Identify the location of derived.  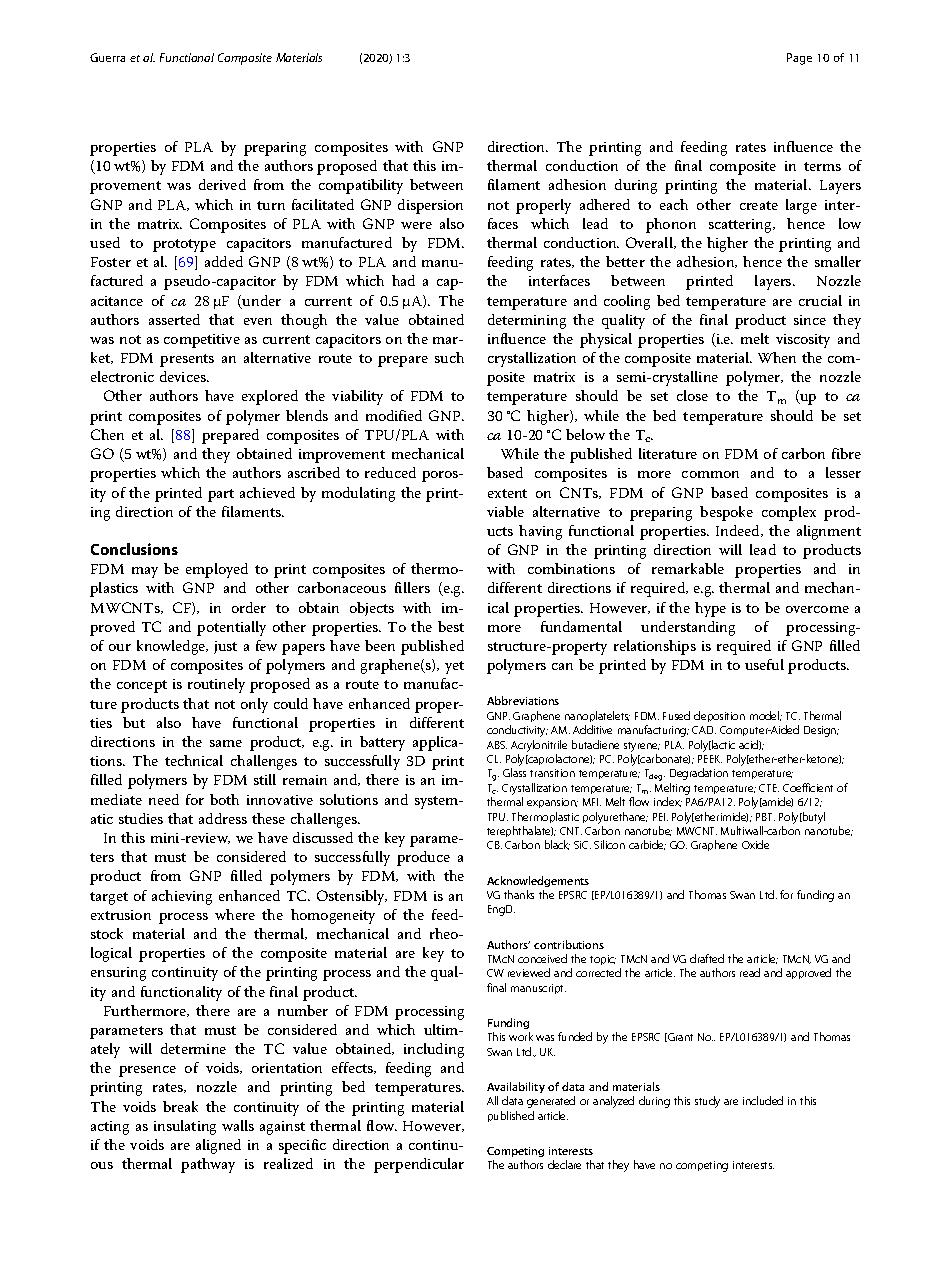
(222, 184).
